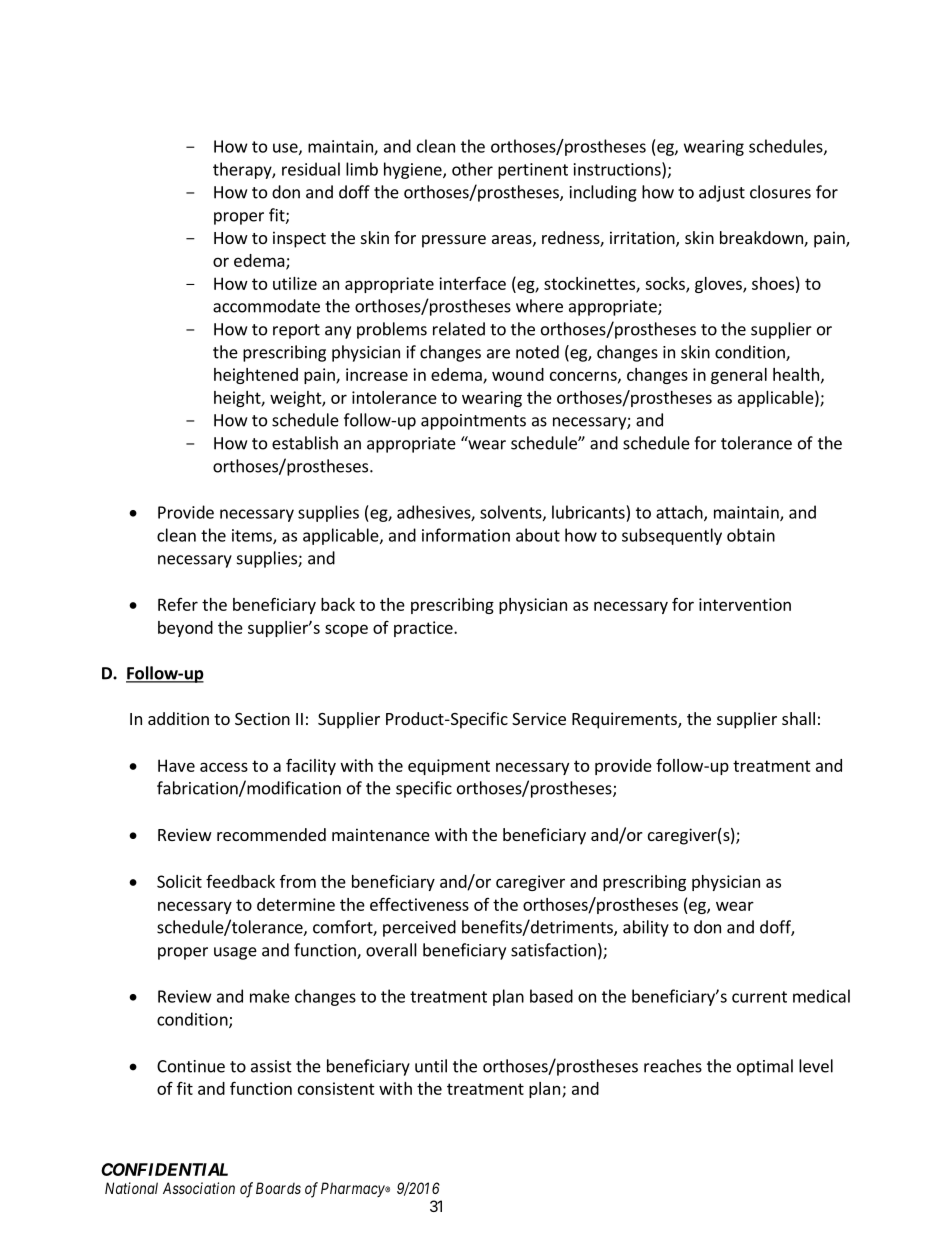 The image size is (952, 1233). I want to click on addition, so click(178, 718).
